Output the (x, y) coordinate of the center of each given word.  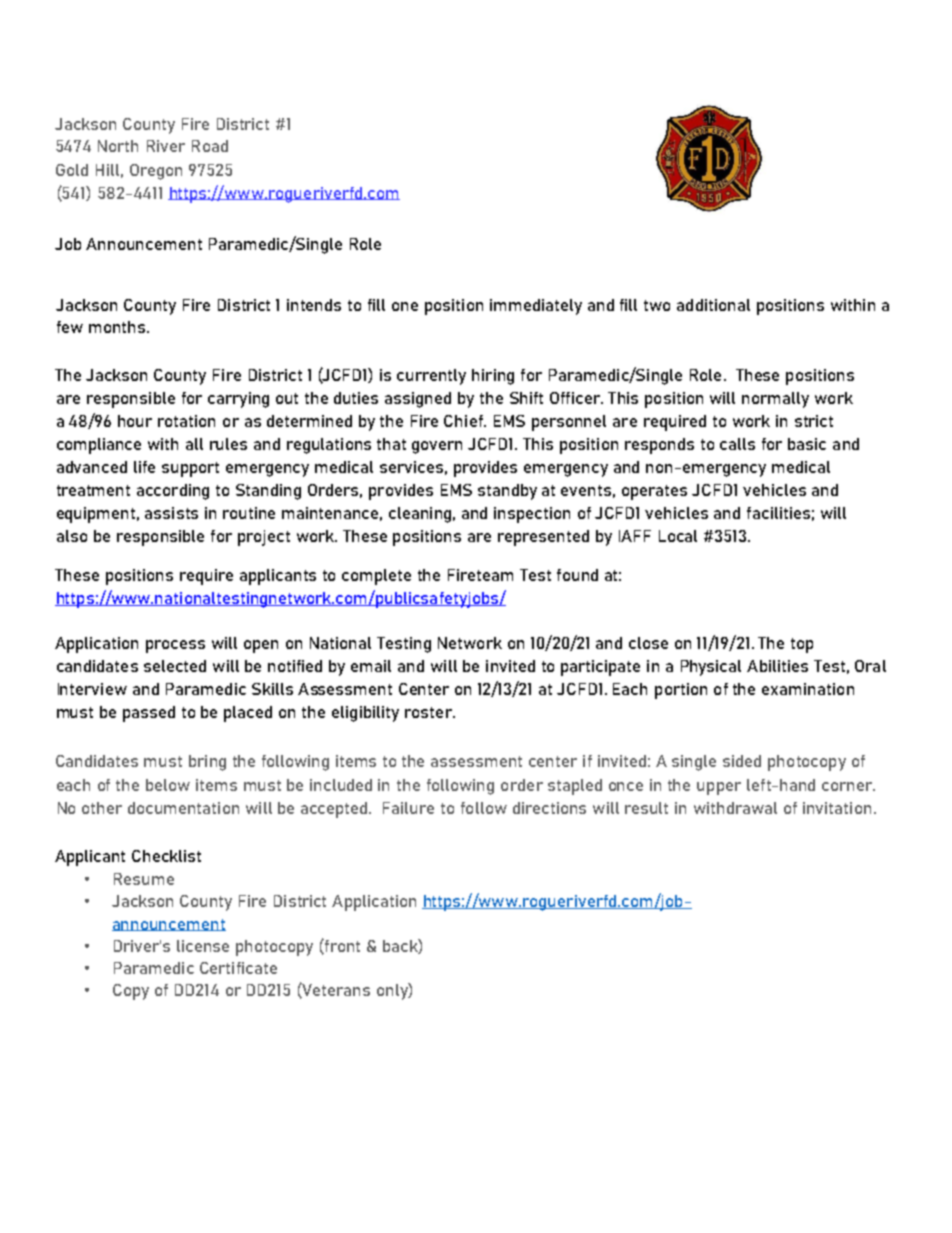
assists (171, 513)
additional (713, 305)
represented (543, 538)
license (203, 946)
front (341, 946)
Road (210, 146)
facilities (778, 513)
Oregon (156, 172)
